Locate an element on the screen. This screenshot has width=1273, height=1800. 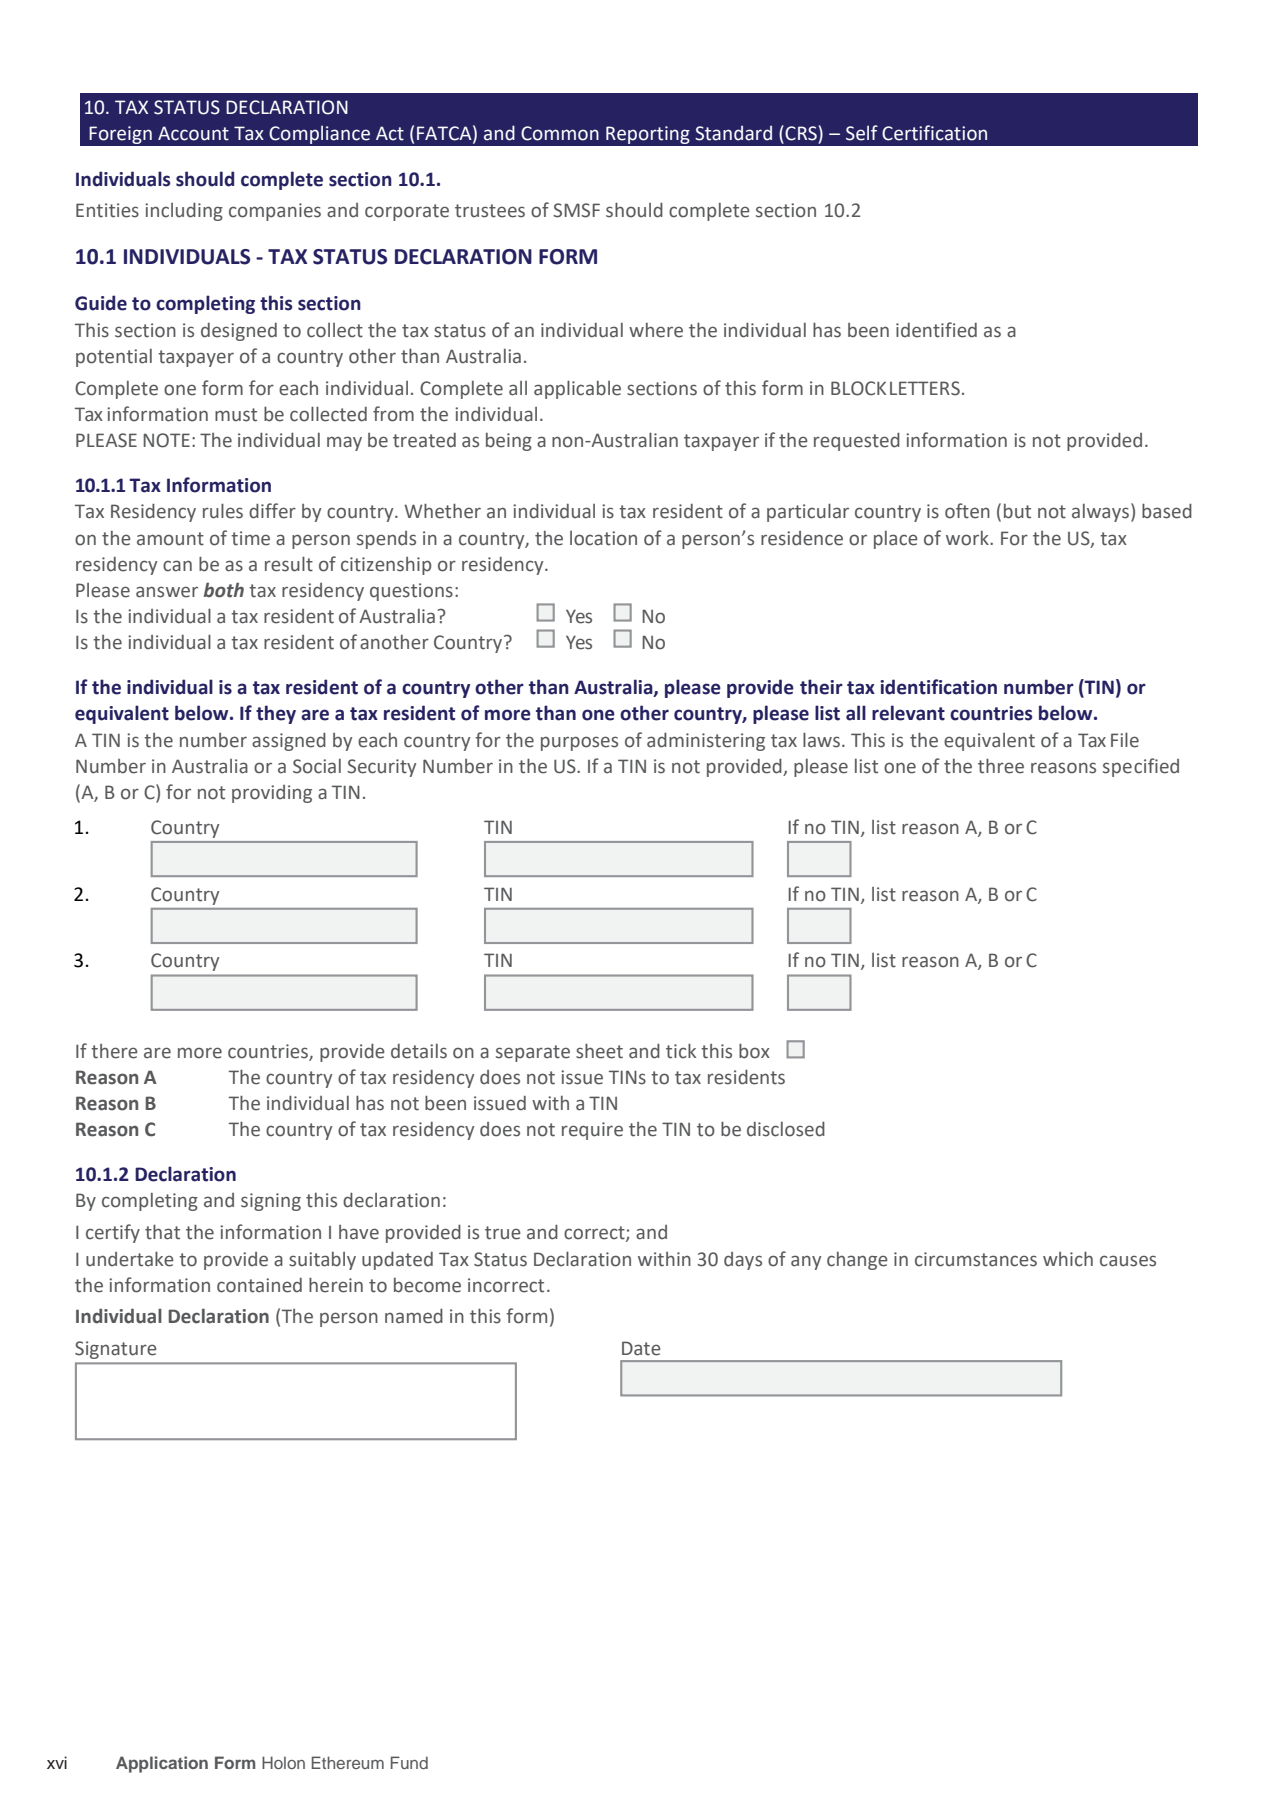
Certification is located at coordinates (934, 133).
